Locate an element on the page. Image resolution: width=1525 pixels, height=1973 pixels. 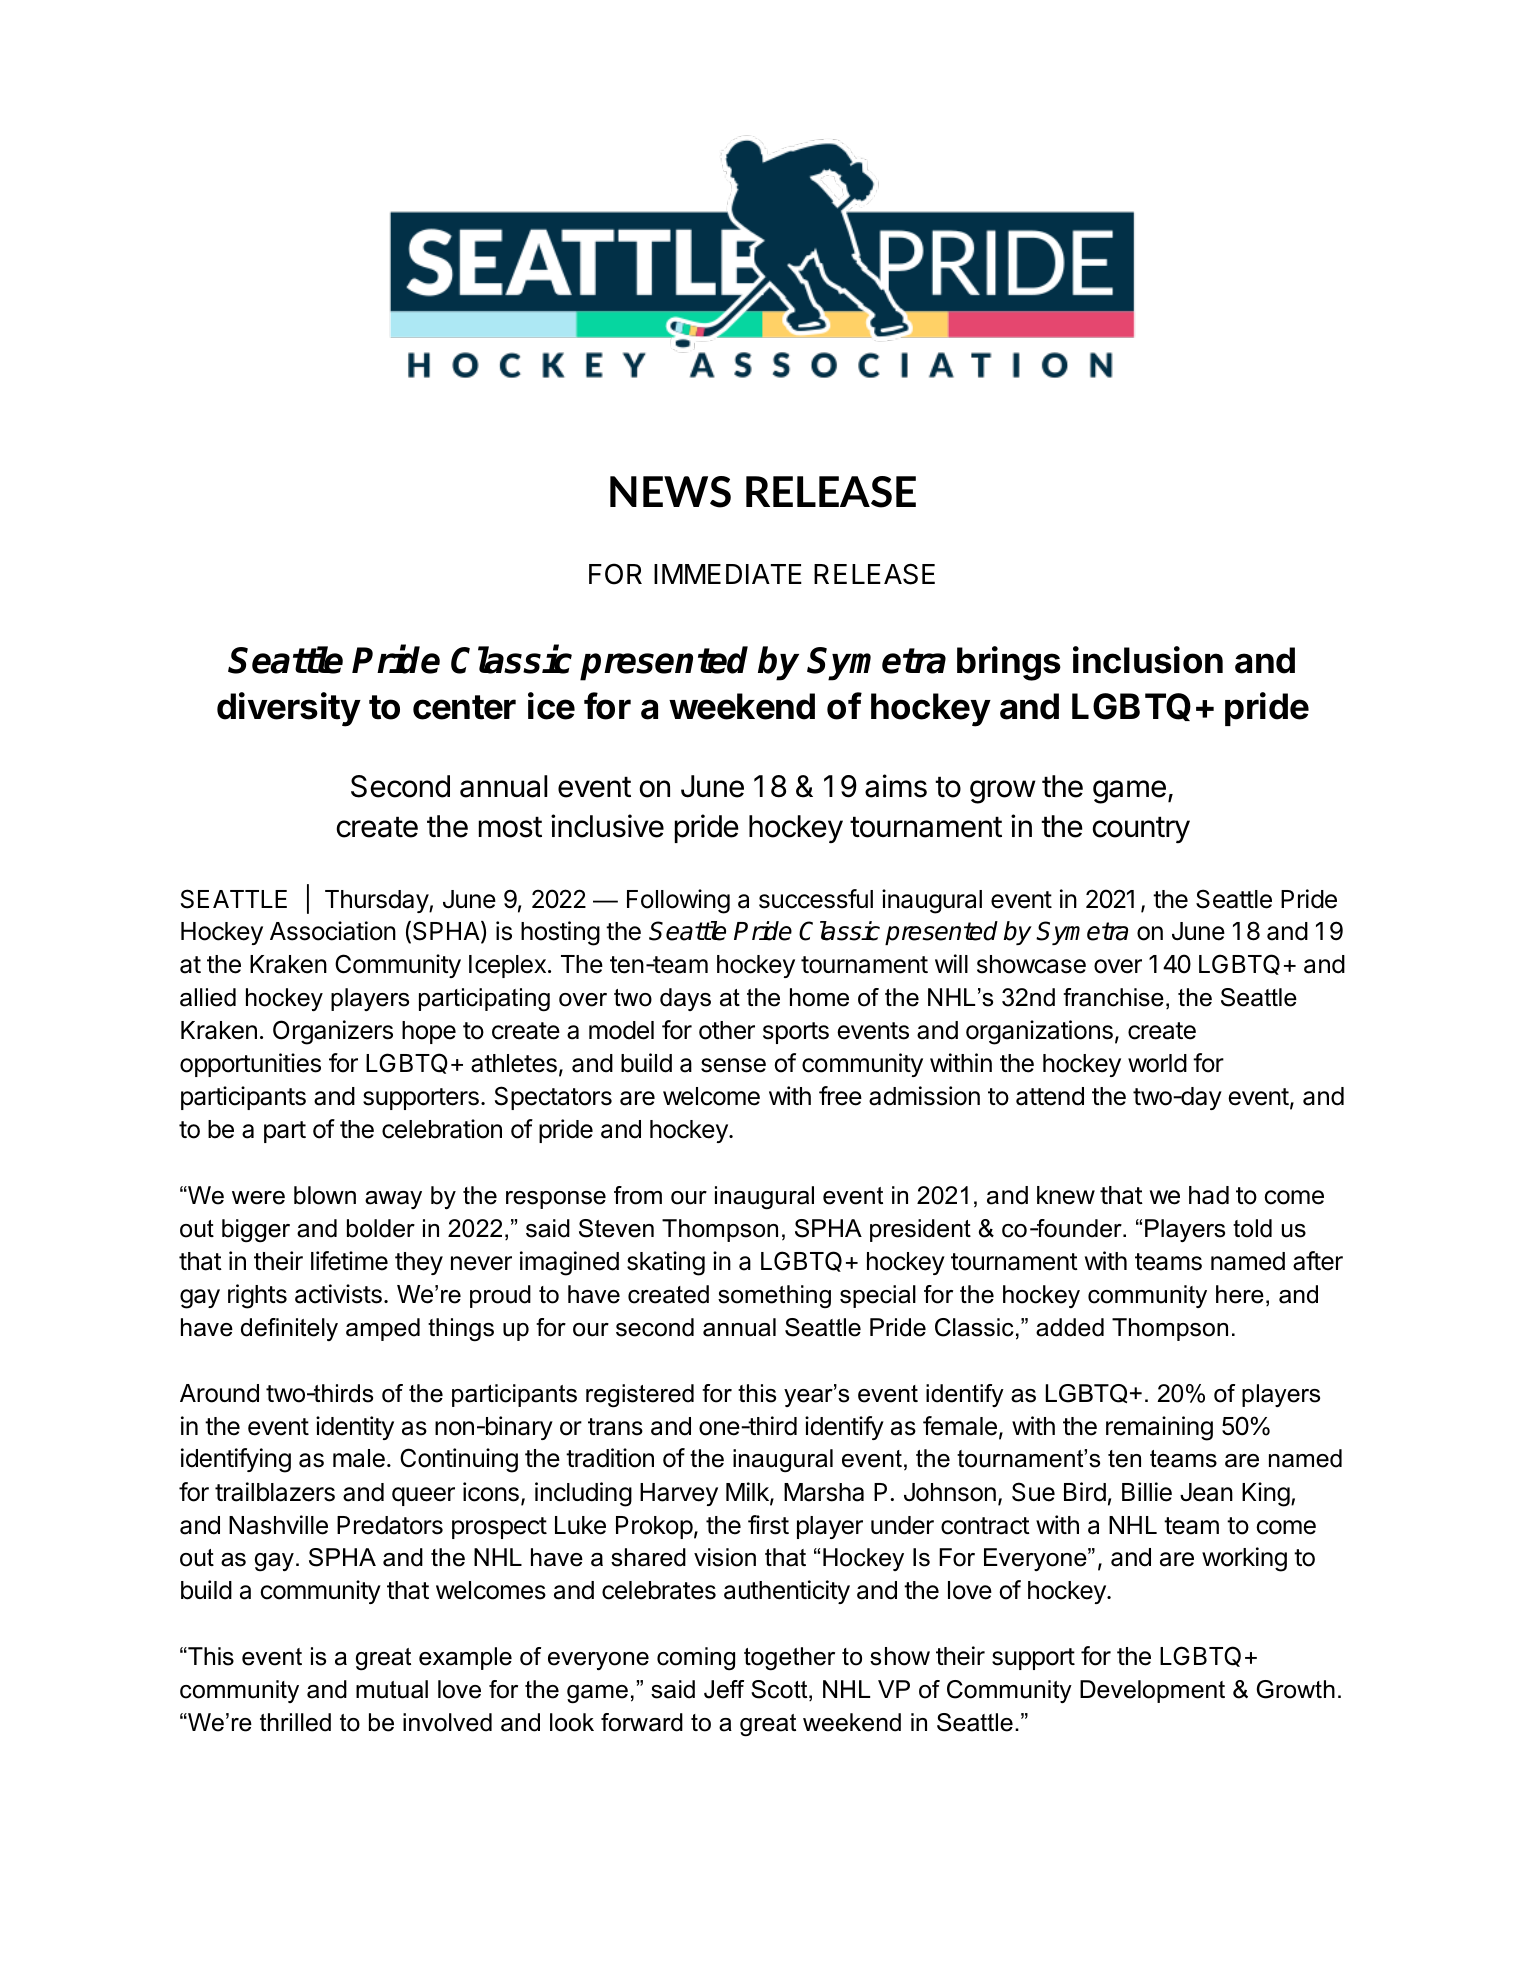
home is located at coordinates (819, 997).
